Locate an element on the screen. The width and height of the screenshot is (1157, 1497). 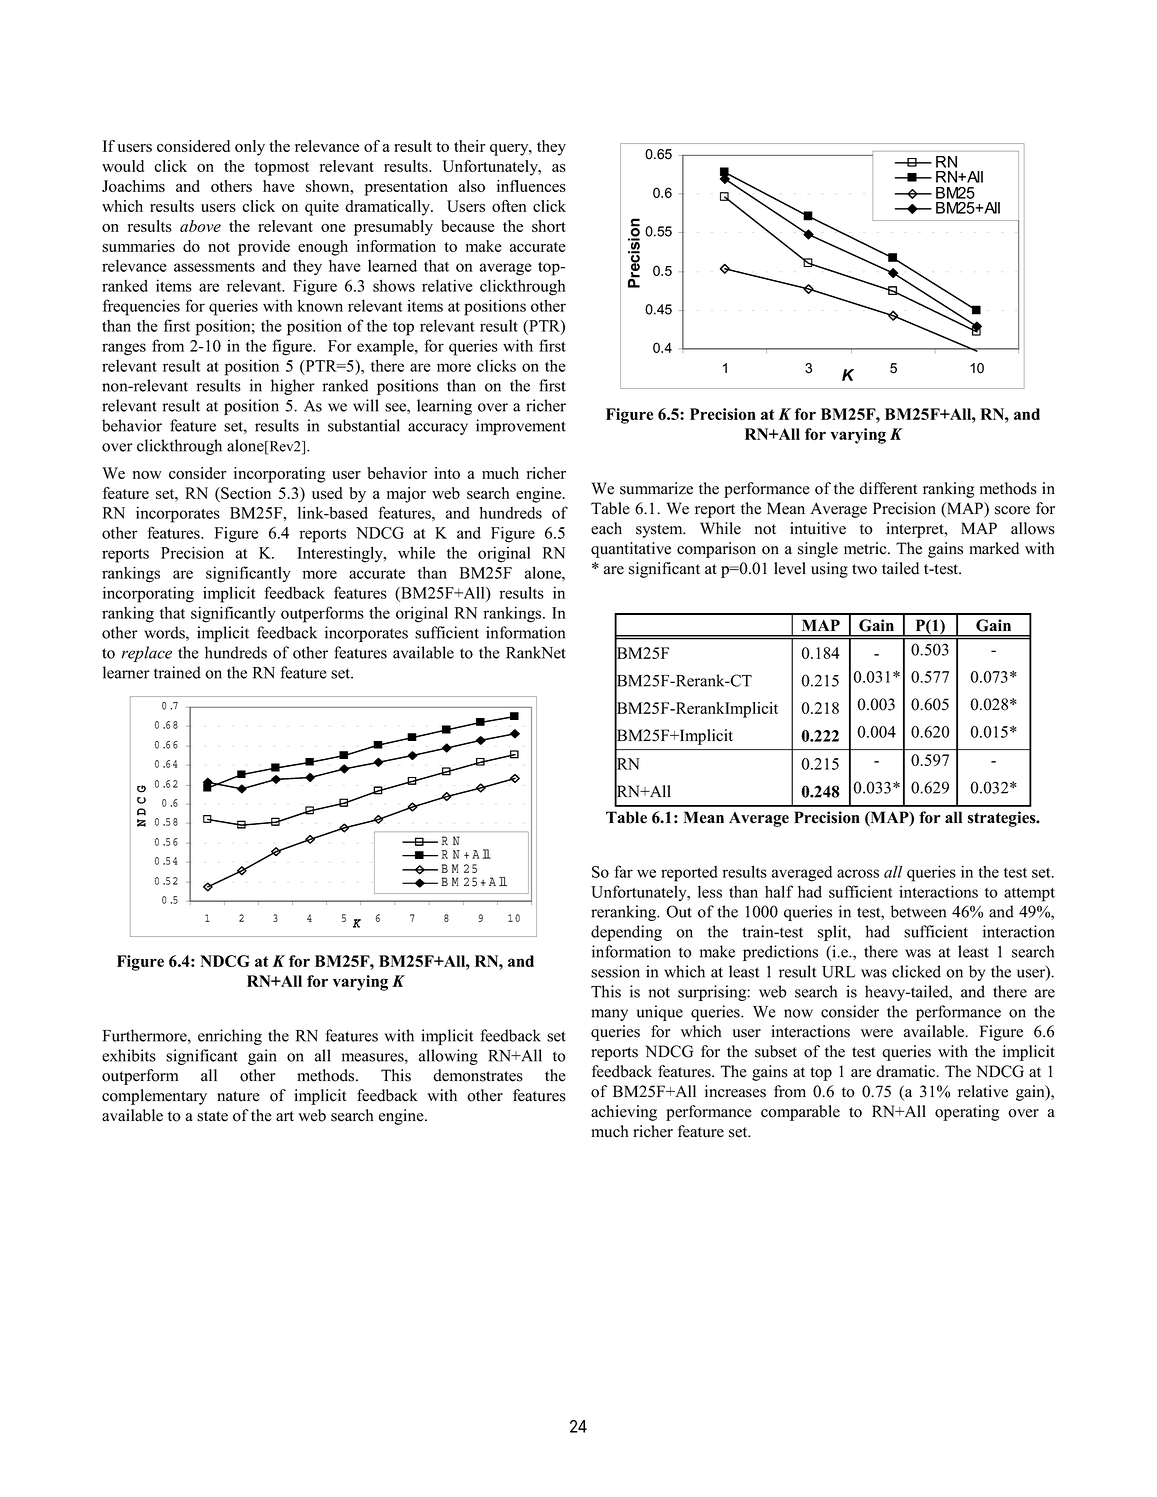
two is located at coordinates (864, 569).
